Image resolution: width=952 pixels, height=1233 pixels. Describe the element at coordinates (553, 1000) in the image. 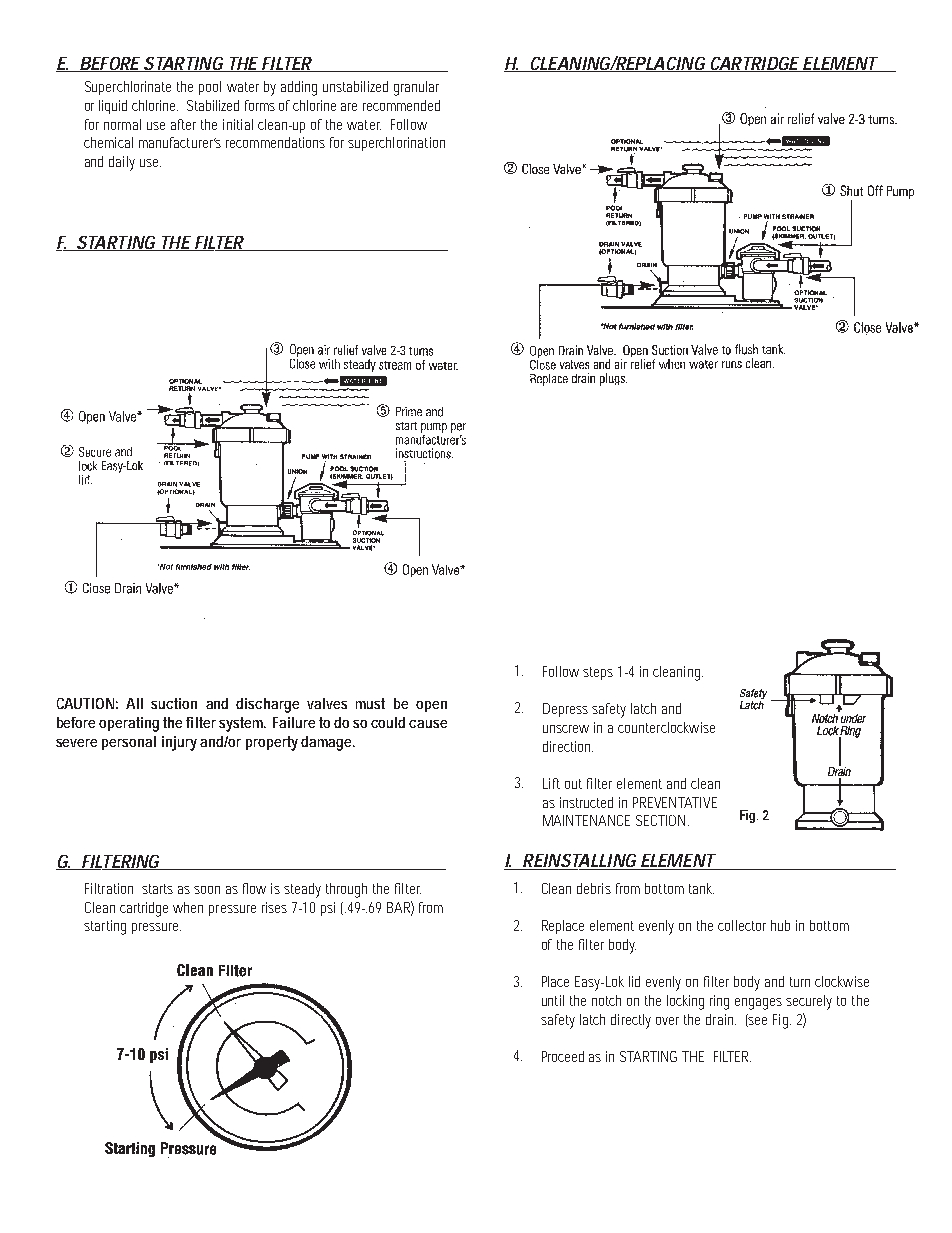

I see `until` at that location.
